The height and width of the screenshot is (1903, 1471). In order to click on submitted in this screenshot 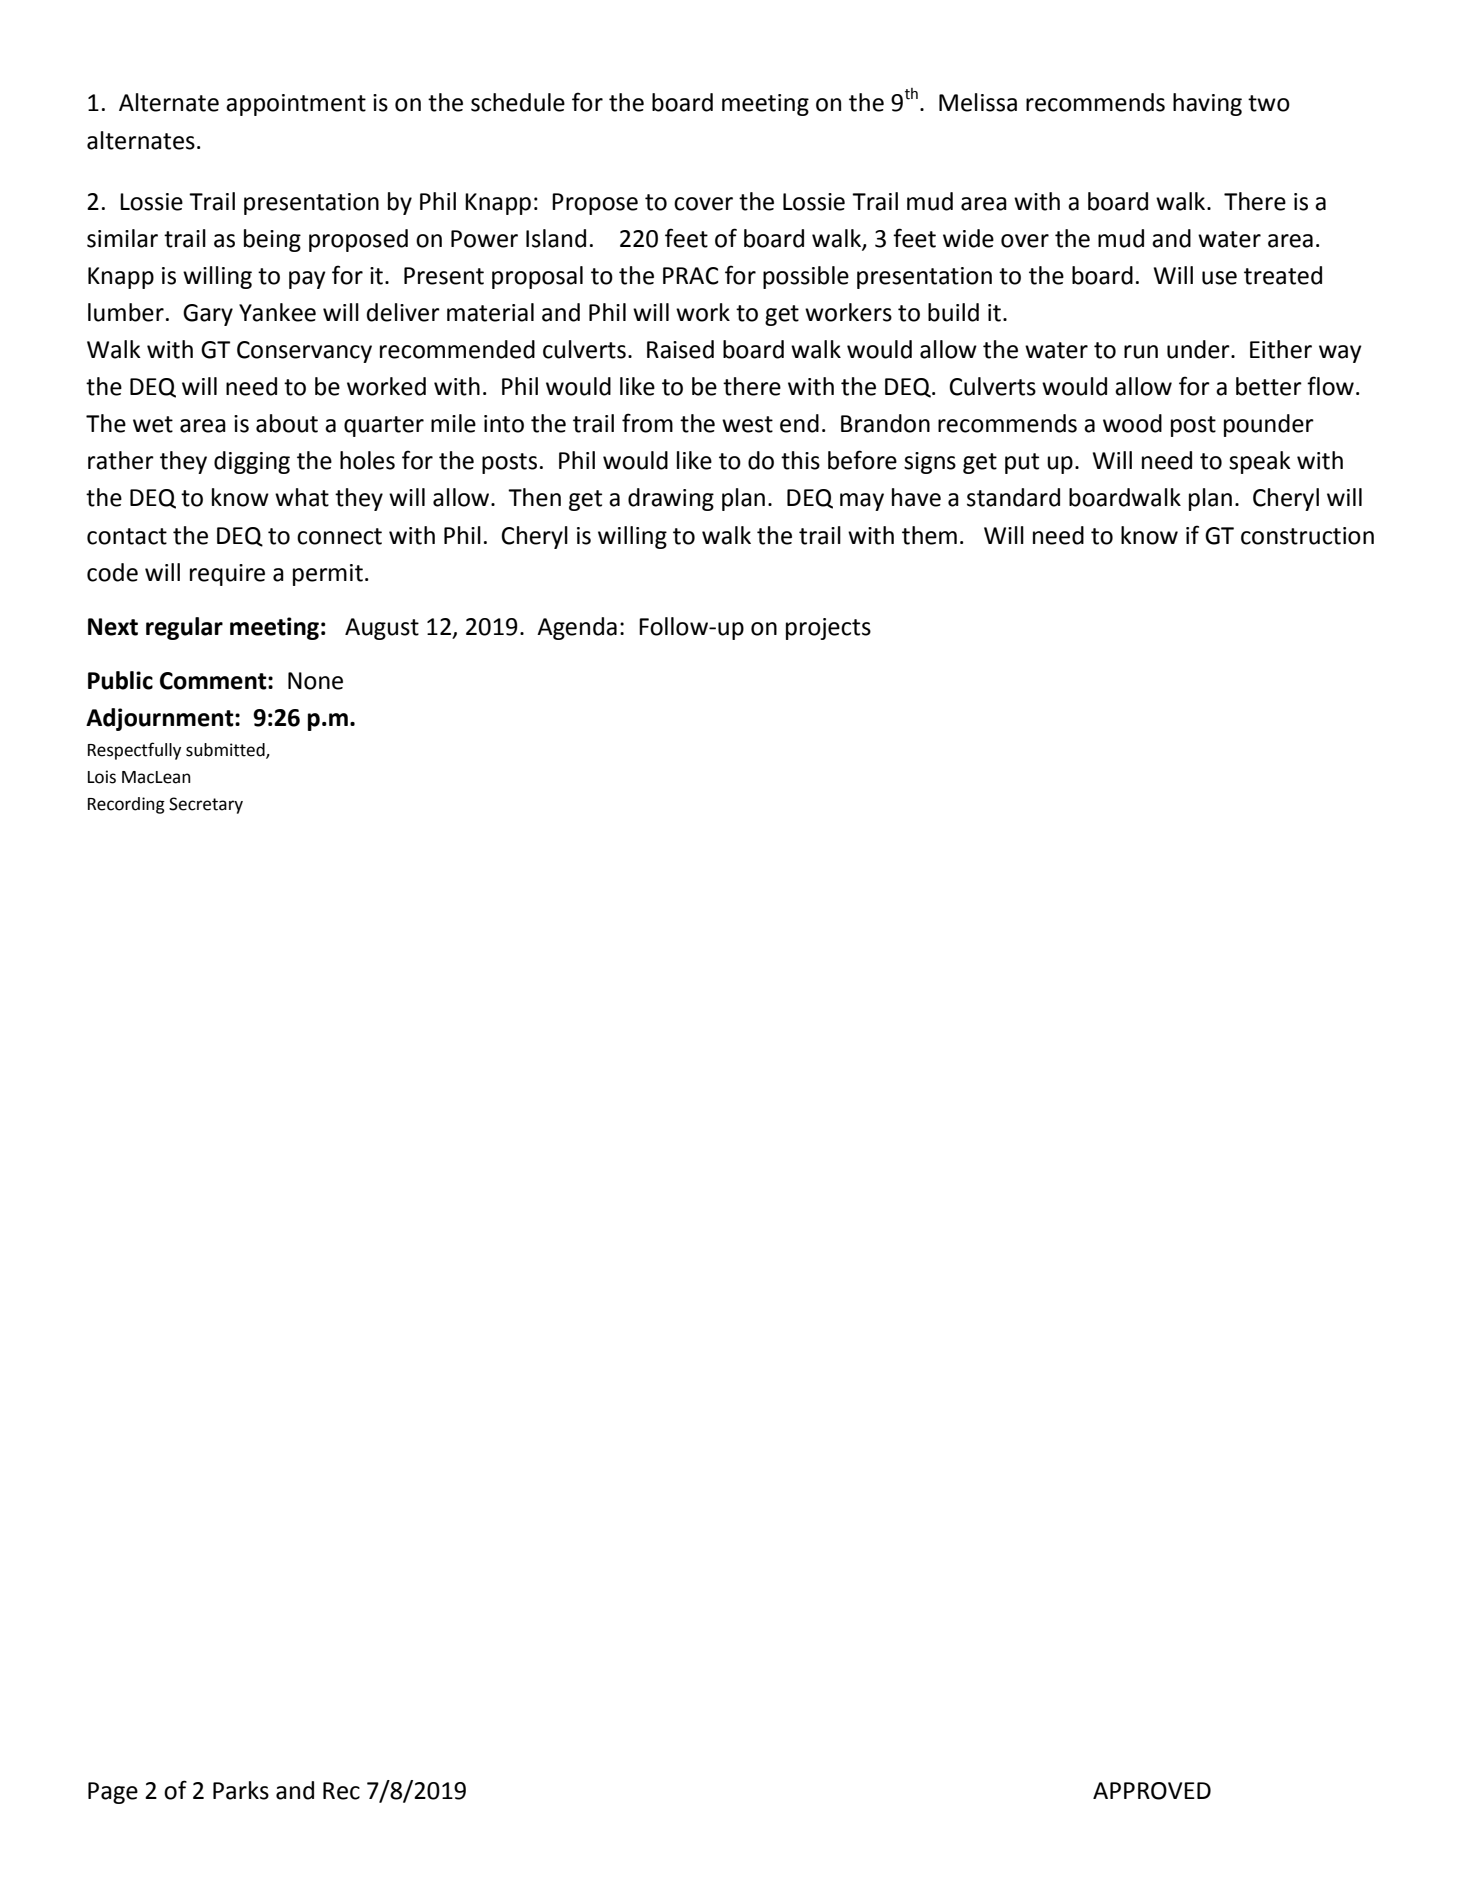, I will do `click(226, 751)`.
